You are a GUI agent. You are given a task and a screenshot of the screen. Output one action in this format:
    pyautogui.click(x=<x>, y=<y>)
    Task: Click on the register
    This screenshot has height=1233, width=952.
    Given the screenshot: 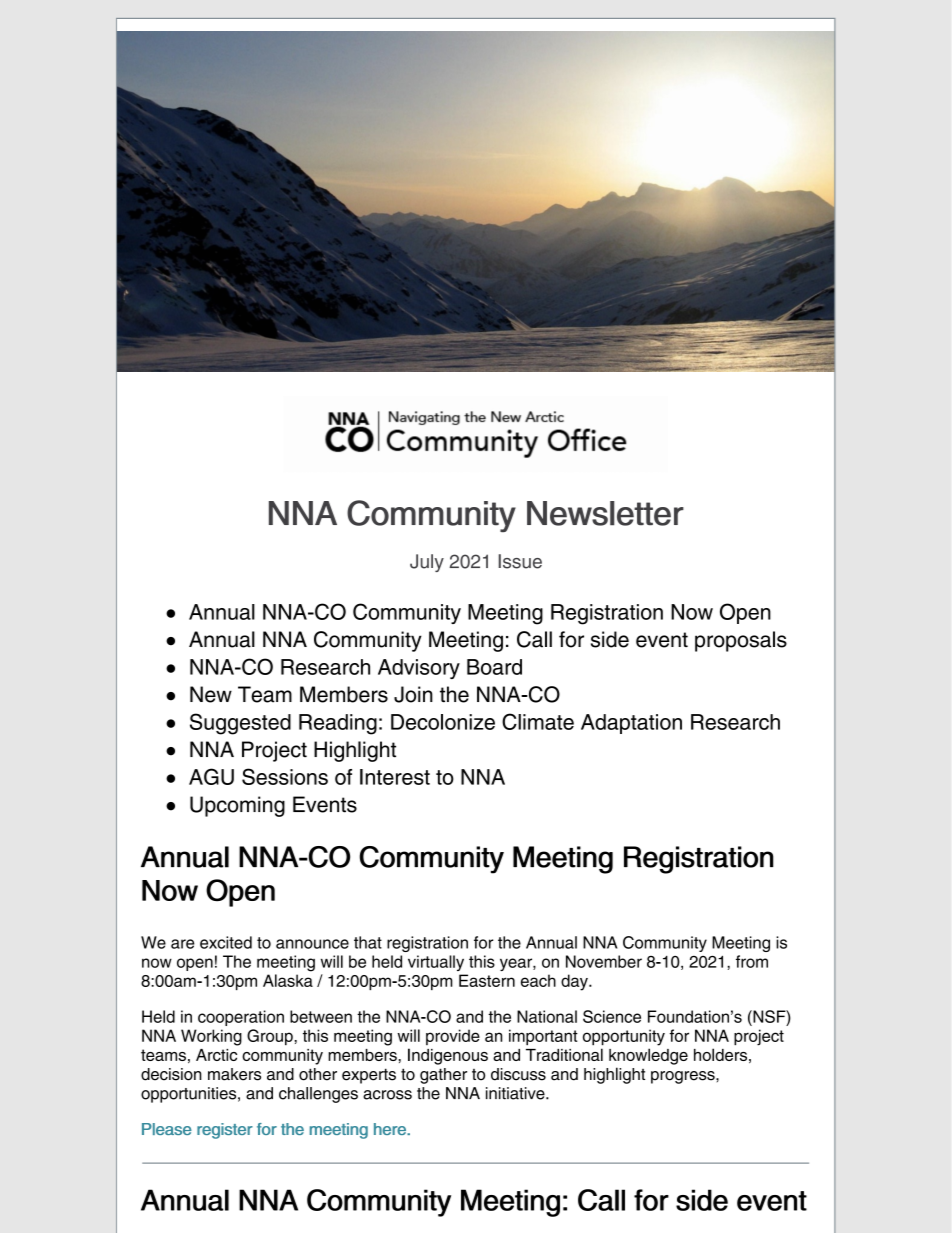 What is the action you would take?
    pyautogui.click(x=225, y=1131)
